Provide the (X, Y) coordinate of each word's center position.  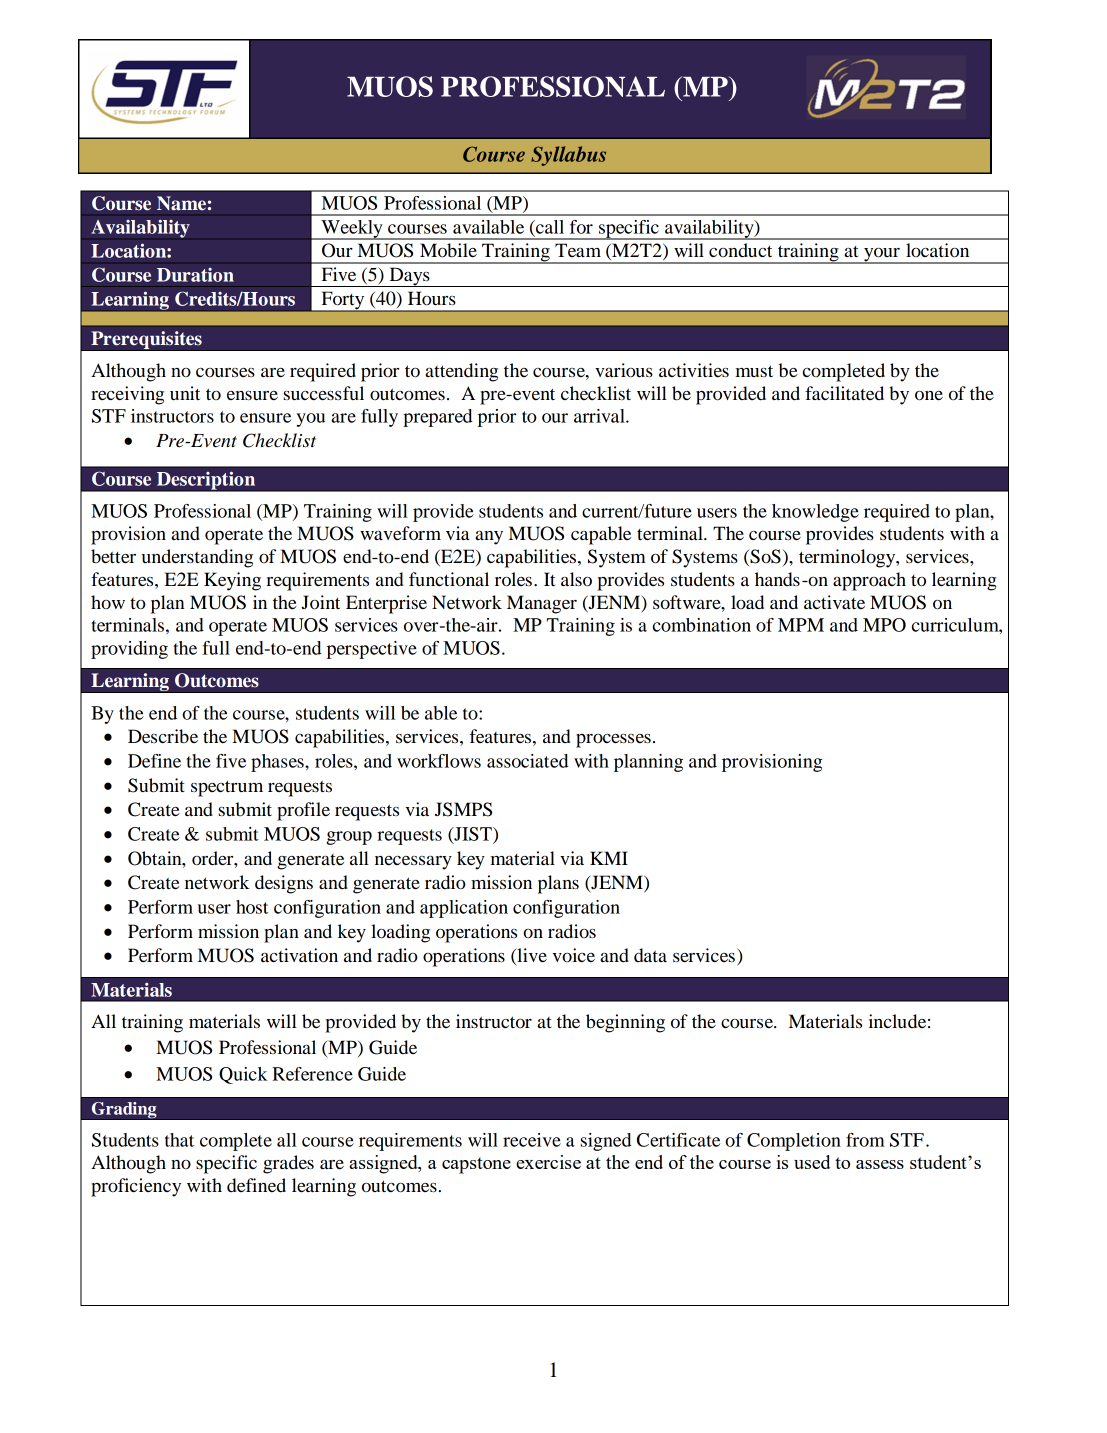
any (489, 538)
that (179, 1140)
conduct (740, 250)
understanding (197, 558)
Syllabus (568, 156)
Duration (195, 275)
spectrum (227, 789)
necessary (413, 863)
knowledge (815, 513)
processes (613, 741)
